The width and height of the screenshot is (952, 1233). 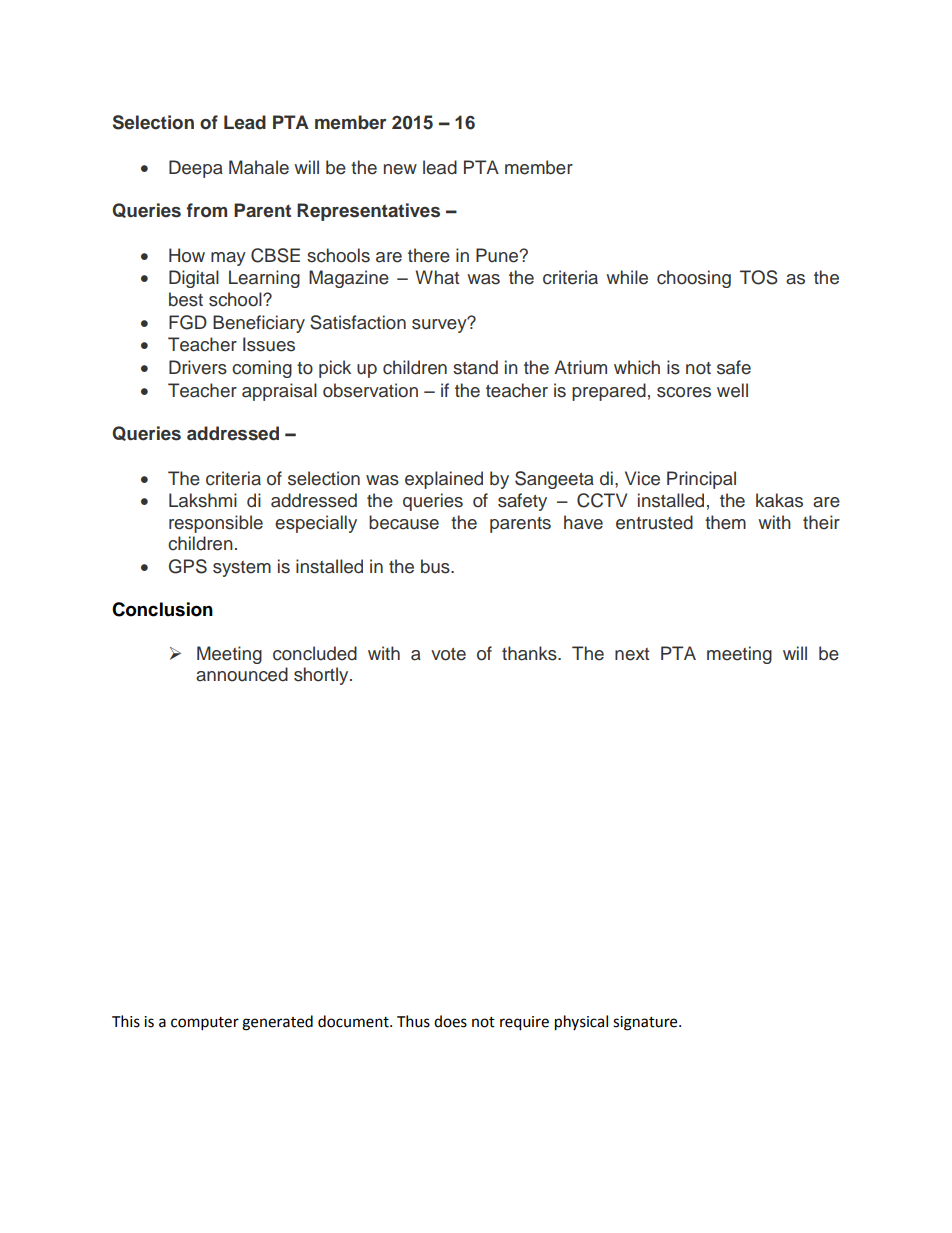 What do you see at coordinates (759, 277) in the screenshot?
I see `TOS` at bounding box center [759, 277].
